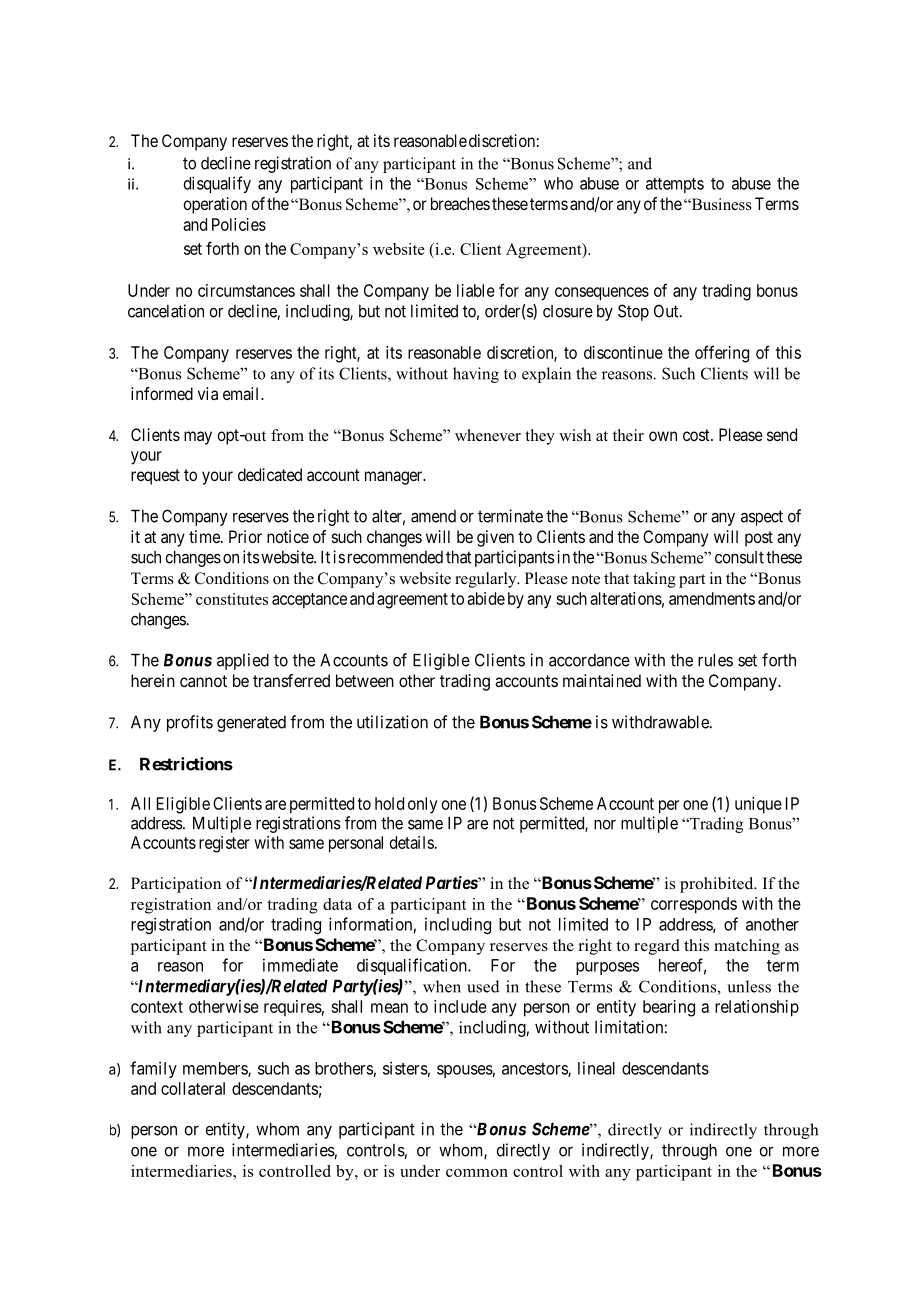 The height and width of the document is (1308, 924). Describe the element at coordinates (239, 224) in the document. I see `Policies` at that location.
